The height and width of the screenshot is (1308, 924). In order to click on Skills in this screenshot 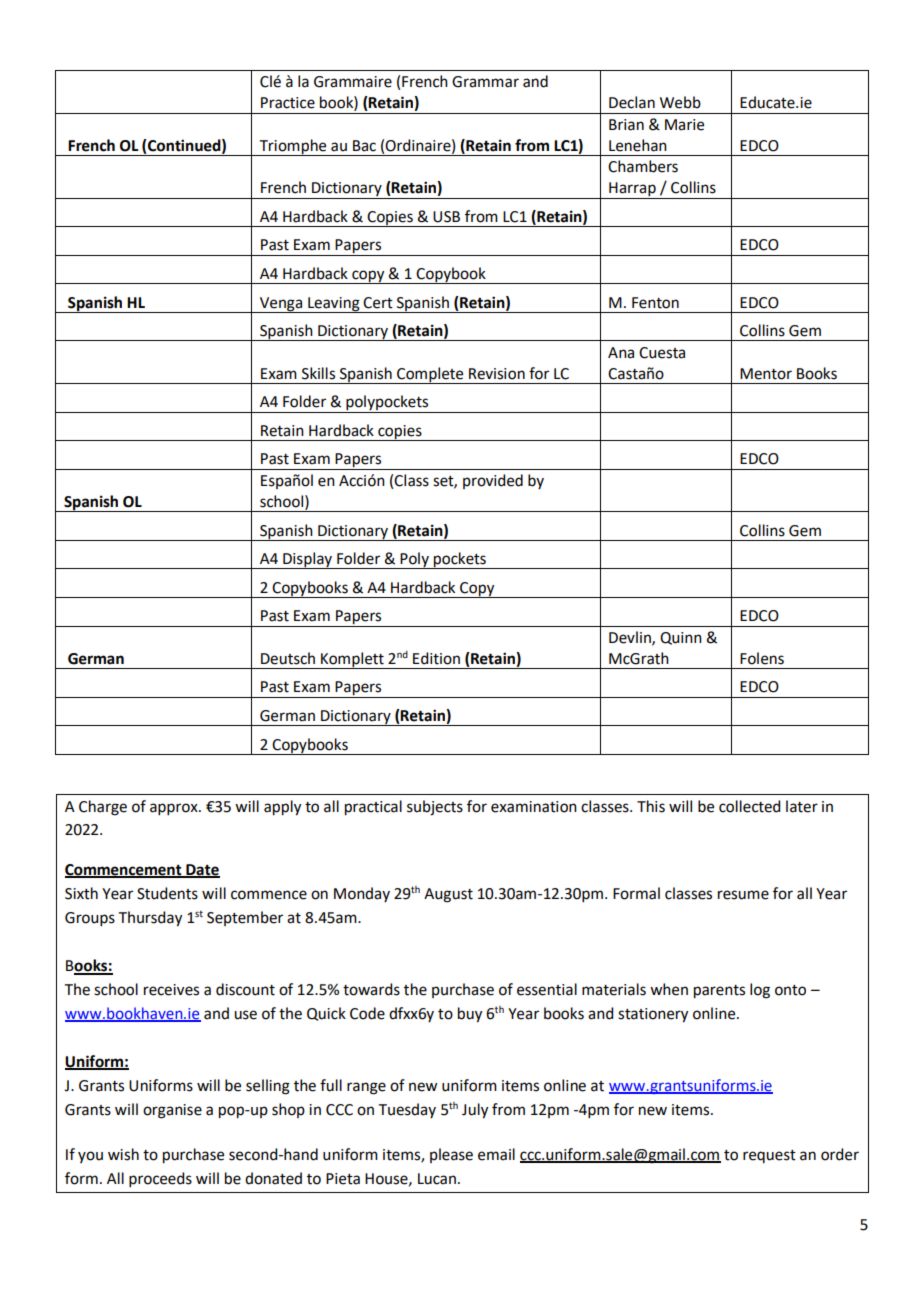, I will do `click(318, 373)`.
